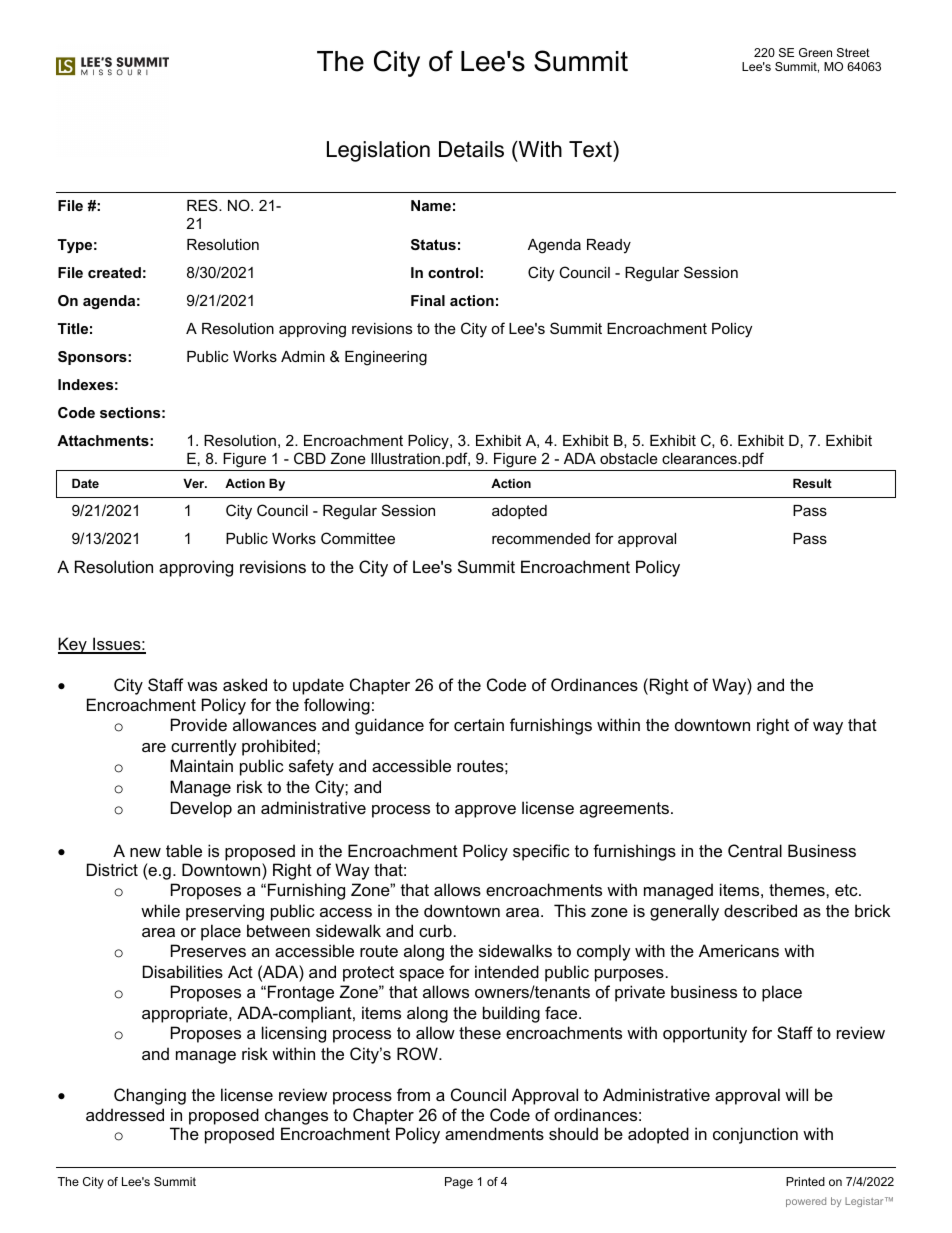  Describe the element at coordinates (479, 724) in the screenshot. I see `certain` at that location.
